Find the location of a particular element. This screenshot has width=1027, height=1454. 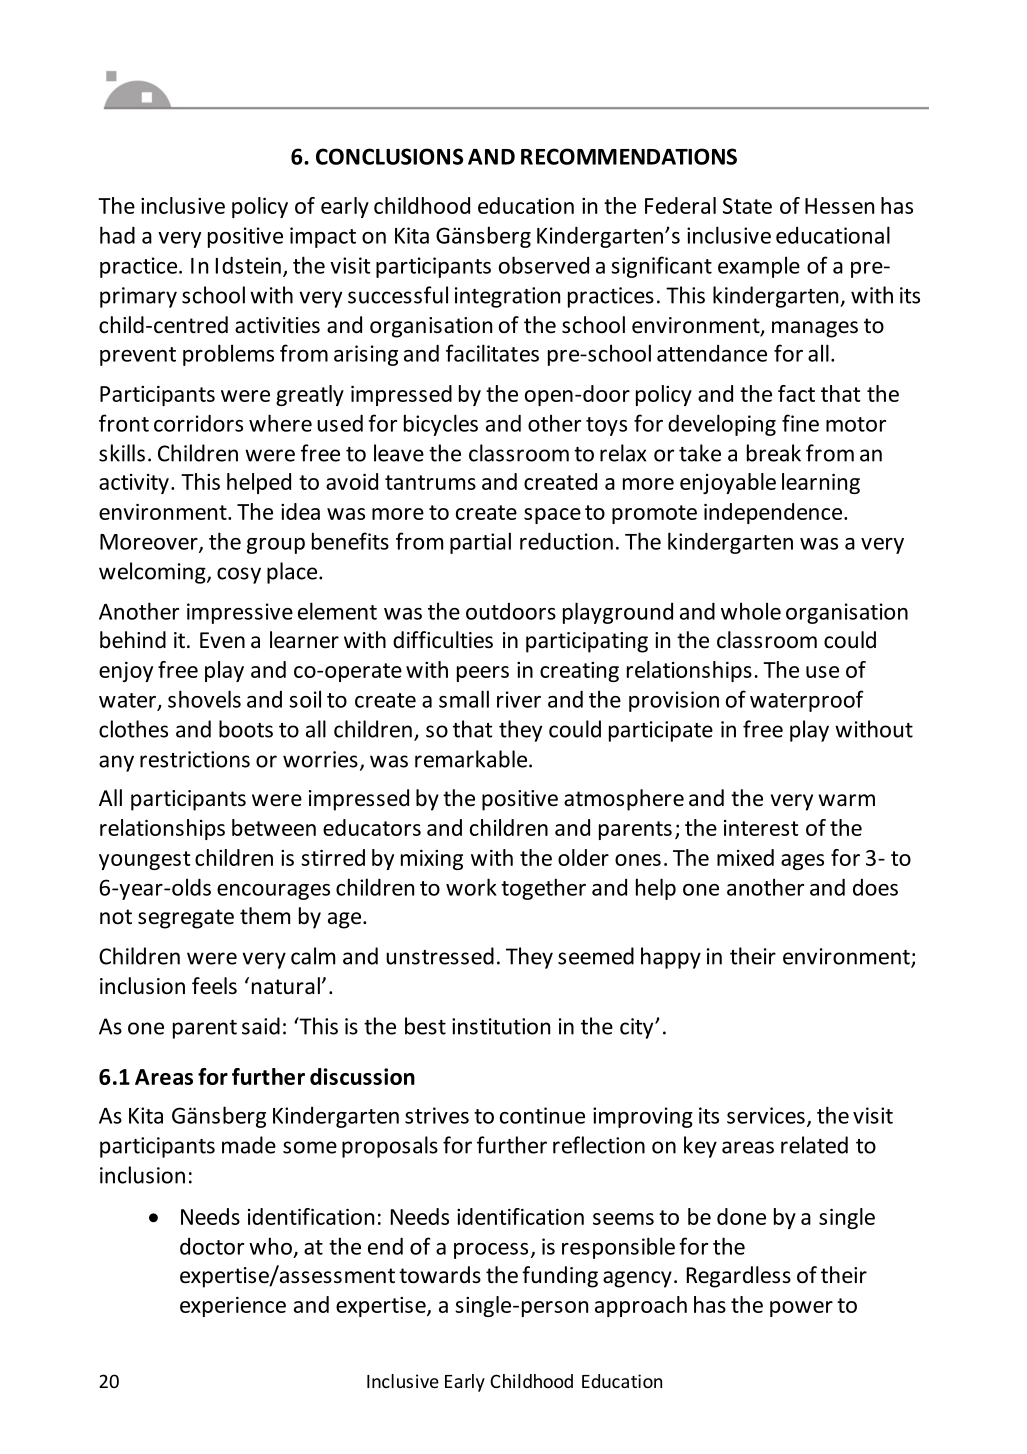

observed is located at coordinates (544, 265).
